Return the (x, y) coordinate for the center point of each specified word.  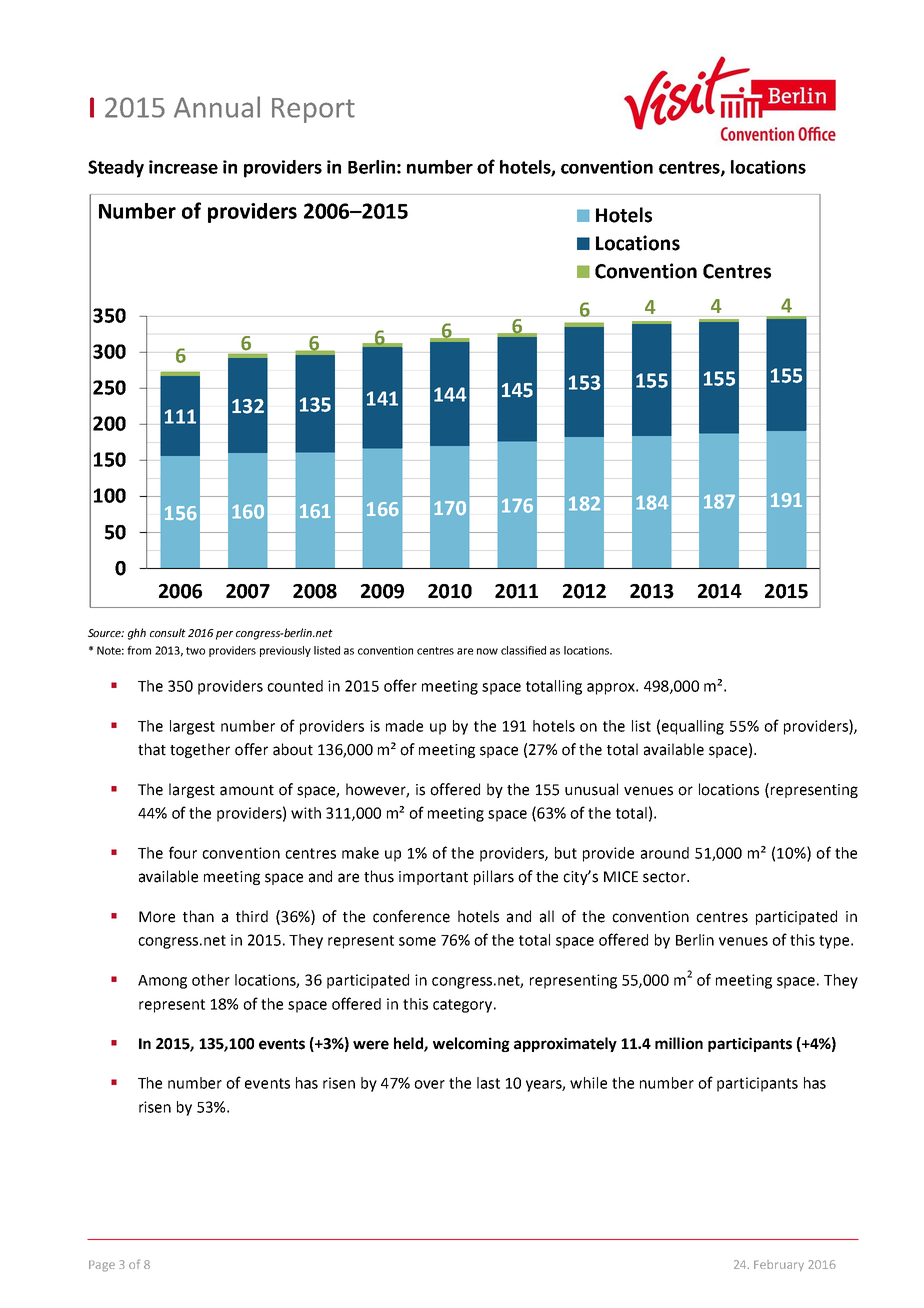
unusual (591, 789)
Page (102, 1266)
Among (162, 982)
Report (313, 110)
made (404, 726)
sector (665, 877)
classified (523, 650)
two (195, 651)
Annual (217, 107)
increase (183, 167)
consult (168, 632)
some (417, 941)
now (487, 651)
